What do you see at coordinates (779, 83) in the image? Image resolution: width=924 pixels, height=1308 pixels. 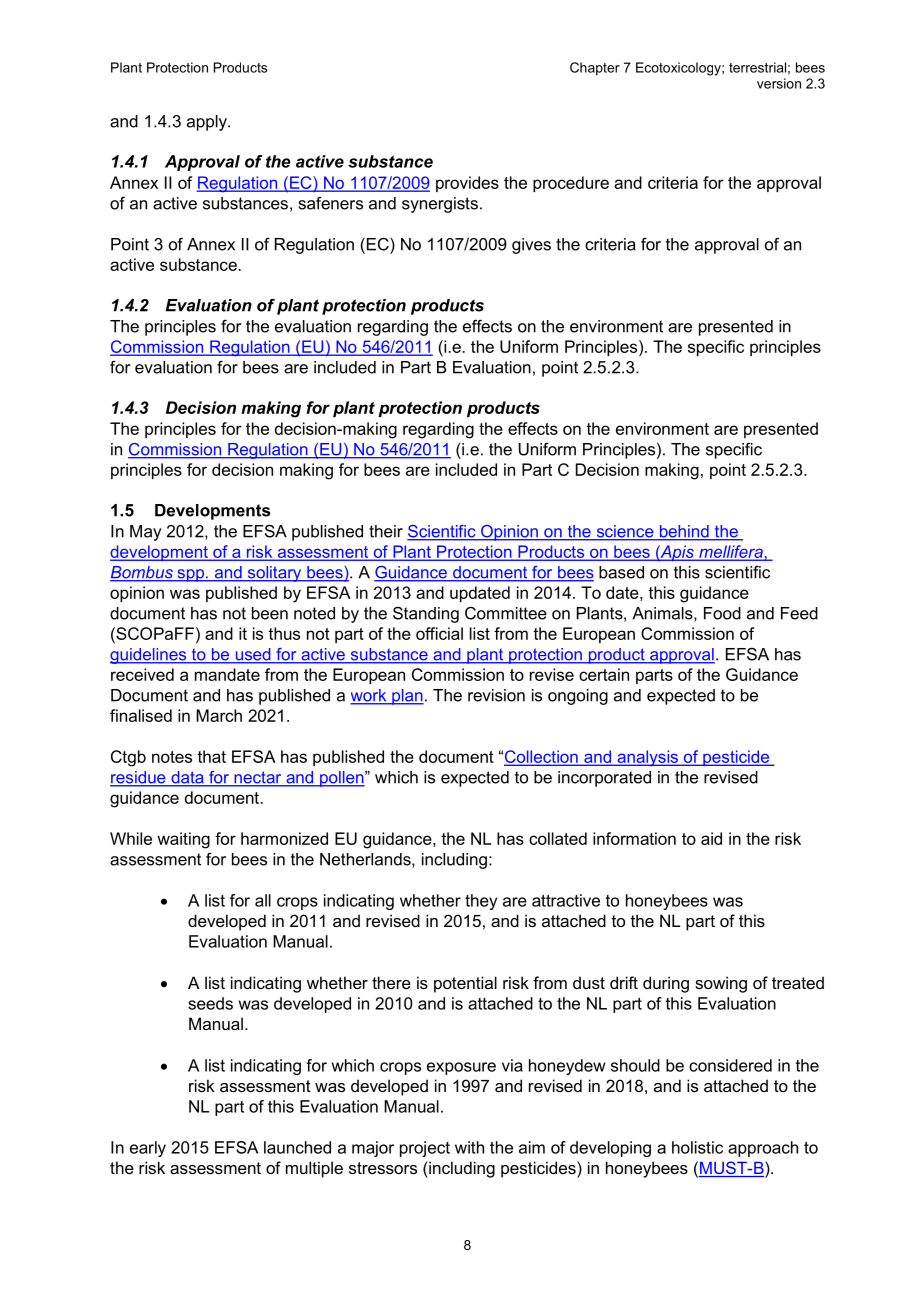 I see `version` at bounding box center [779, 83].
